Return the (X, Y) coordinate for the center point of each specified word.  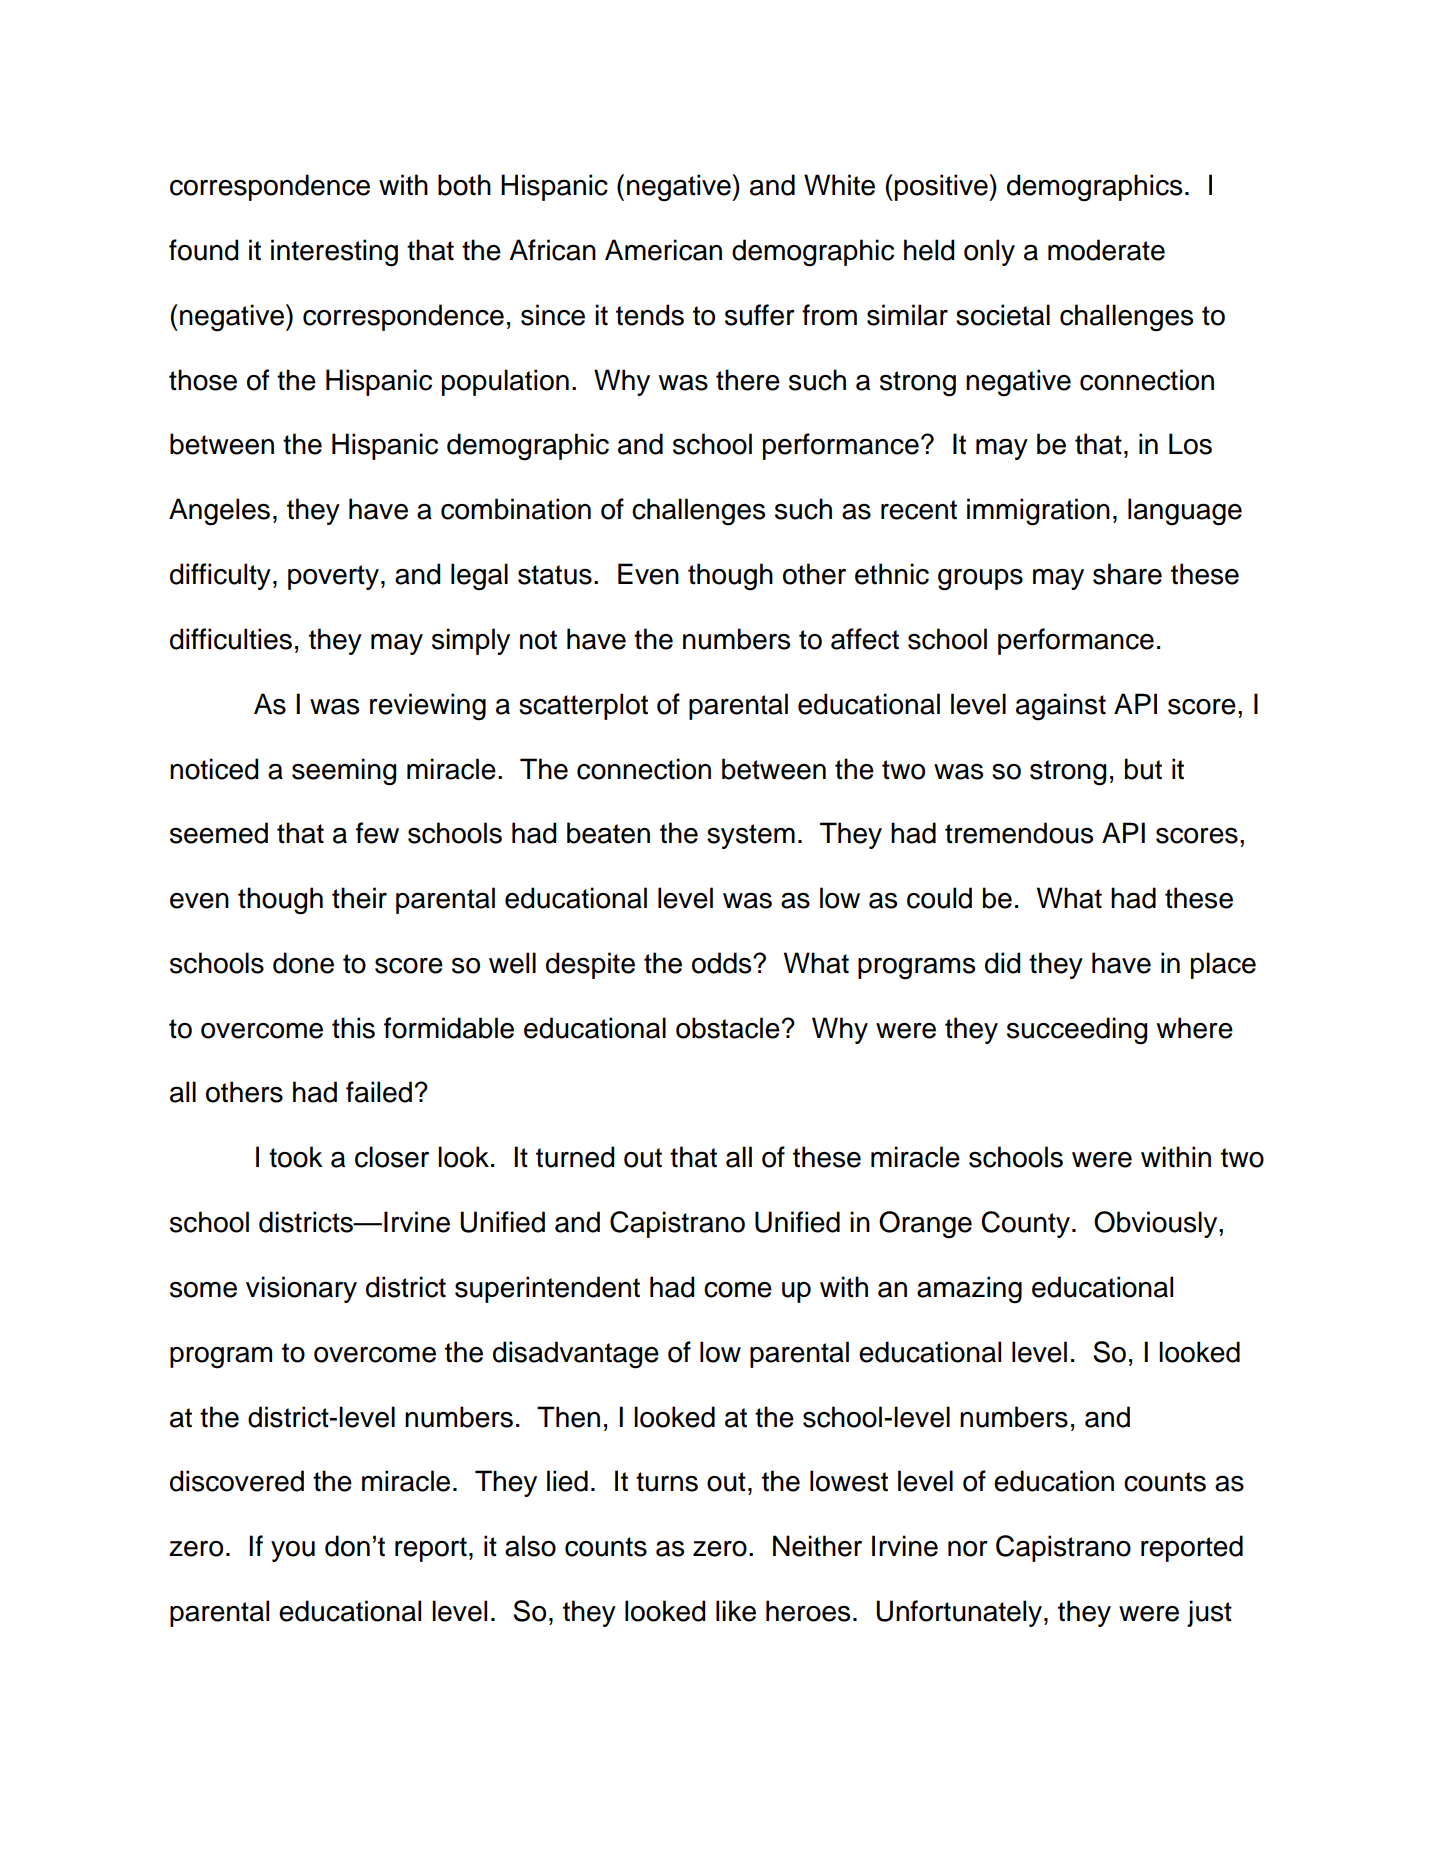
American (663, 250)
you (293, 1551)
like (736, 1611)
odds (723, 963)
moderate (1106, 250)
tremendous (1019, 833)
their (359, 898)
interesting (334, 253)
